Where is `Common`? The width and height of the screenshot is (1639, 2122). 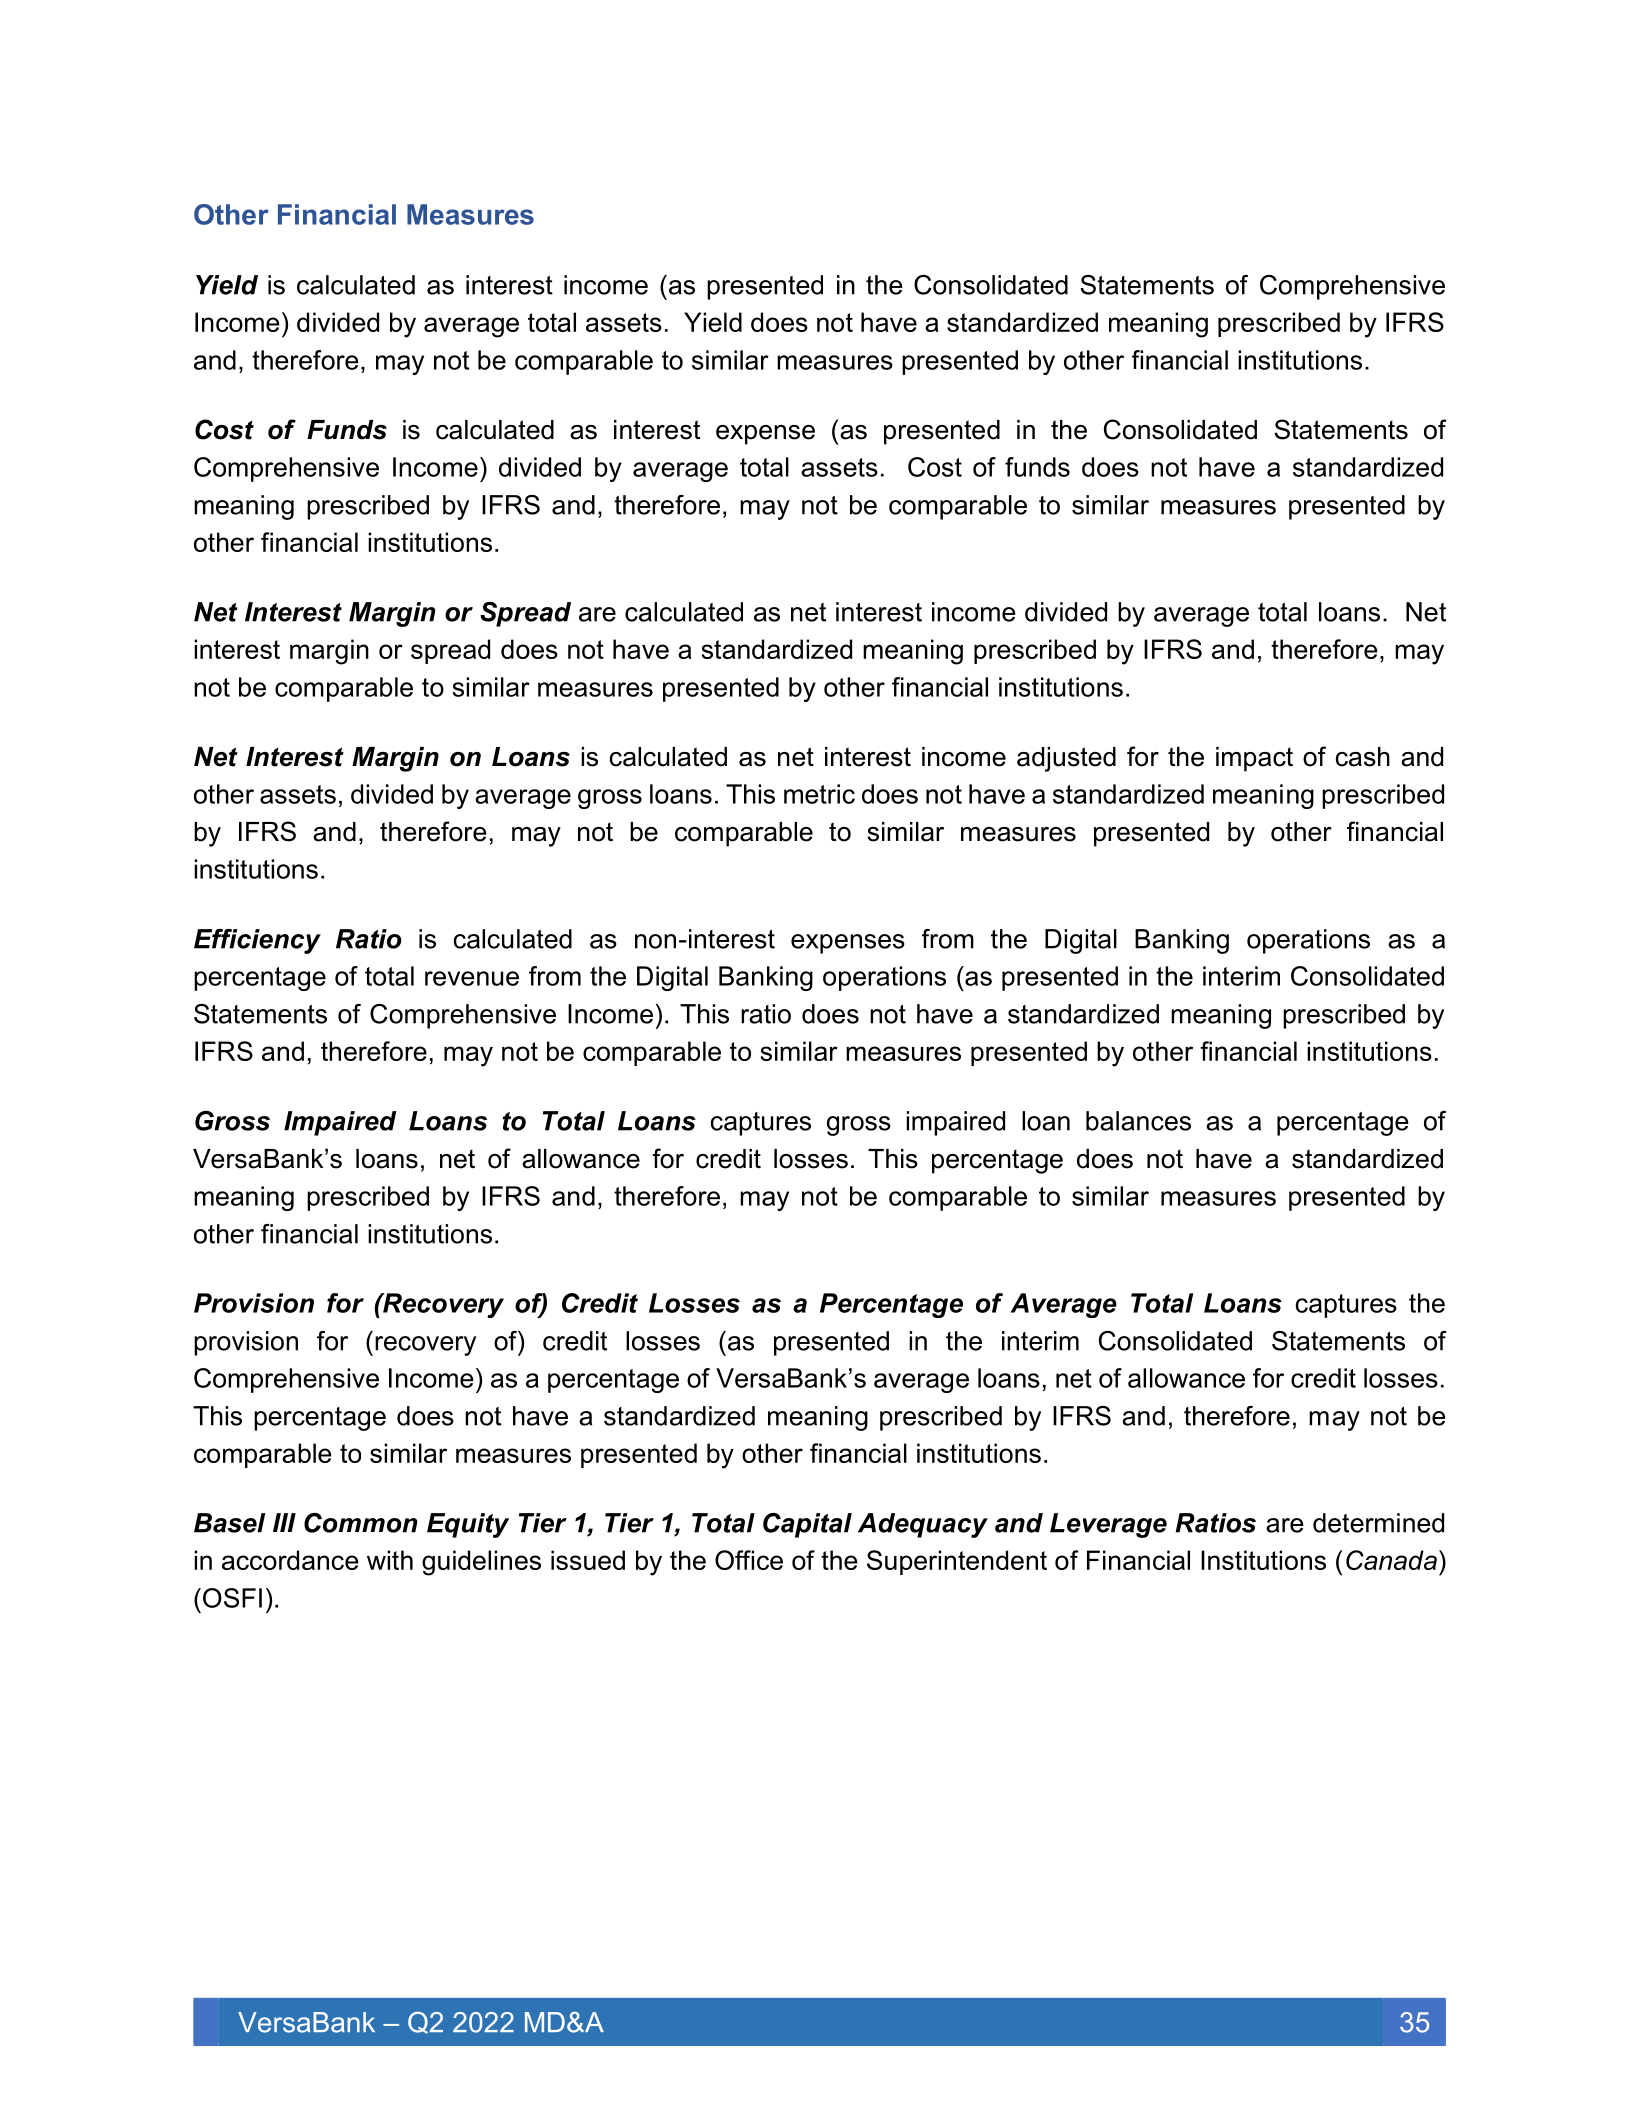 Common is located at coordinates (361, 1523).
